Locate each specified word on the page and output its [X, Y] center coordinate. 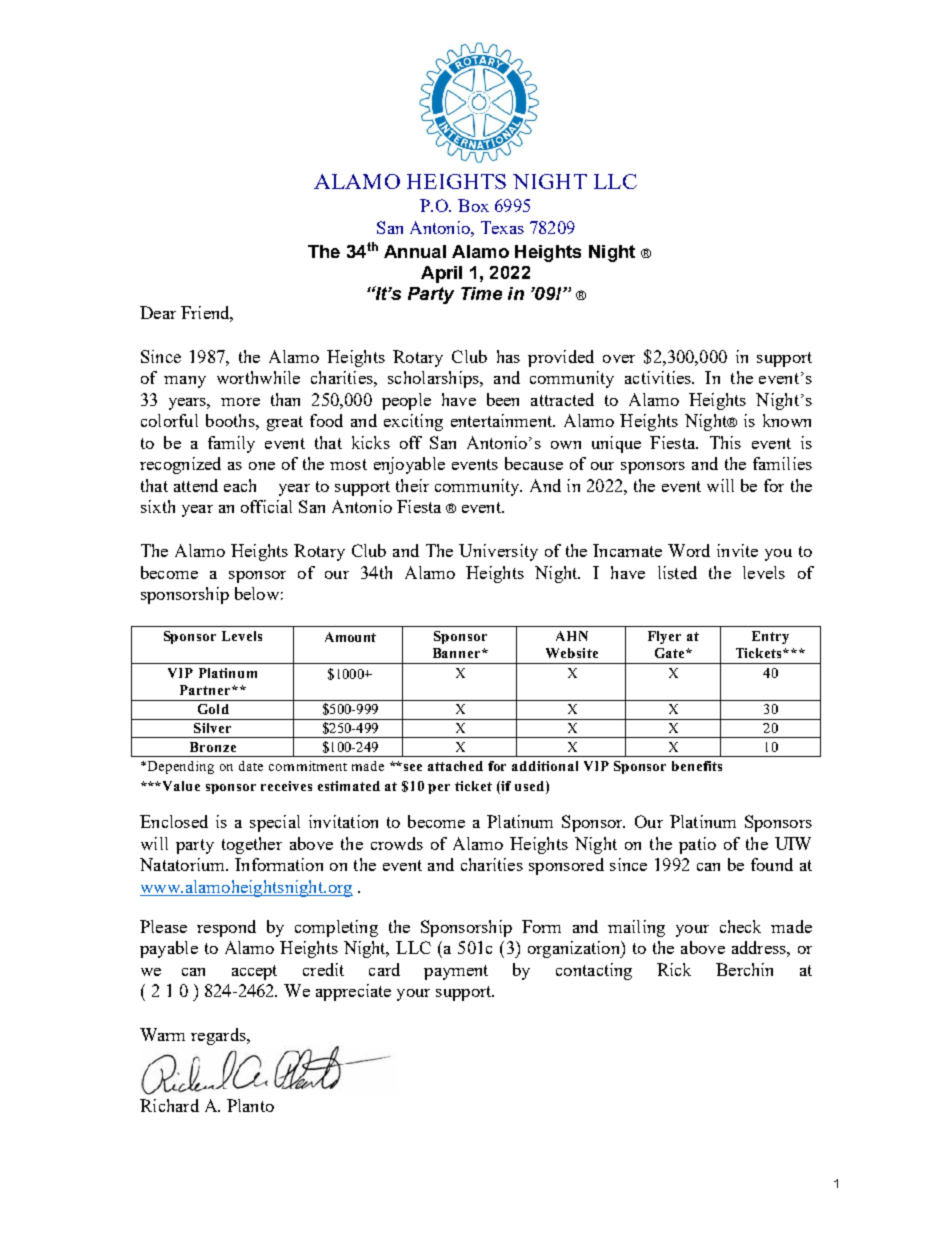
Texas [502, 227]
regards [219, 1036]
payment [456, 972]
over [619, 359]
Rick [674, 969]
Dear [158, 312]
